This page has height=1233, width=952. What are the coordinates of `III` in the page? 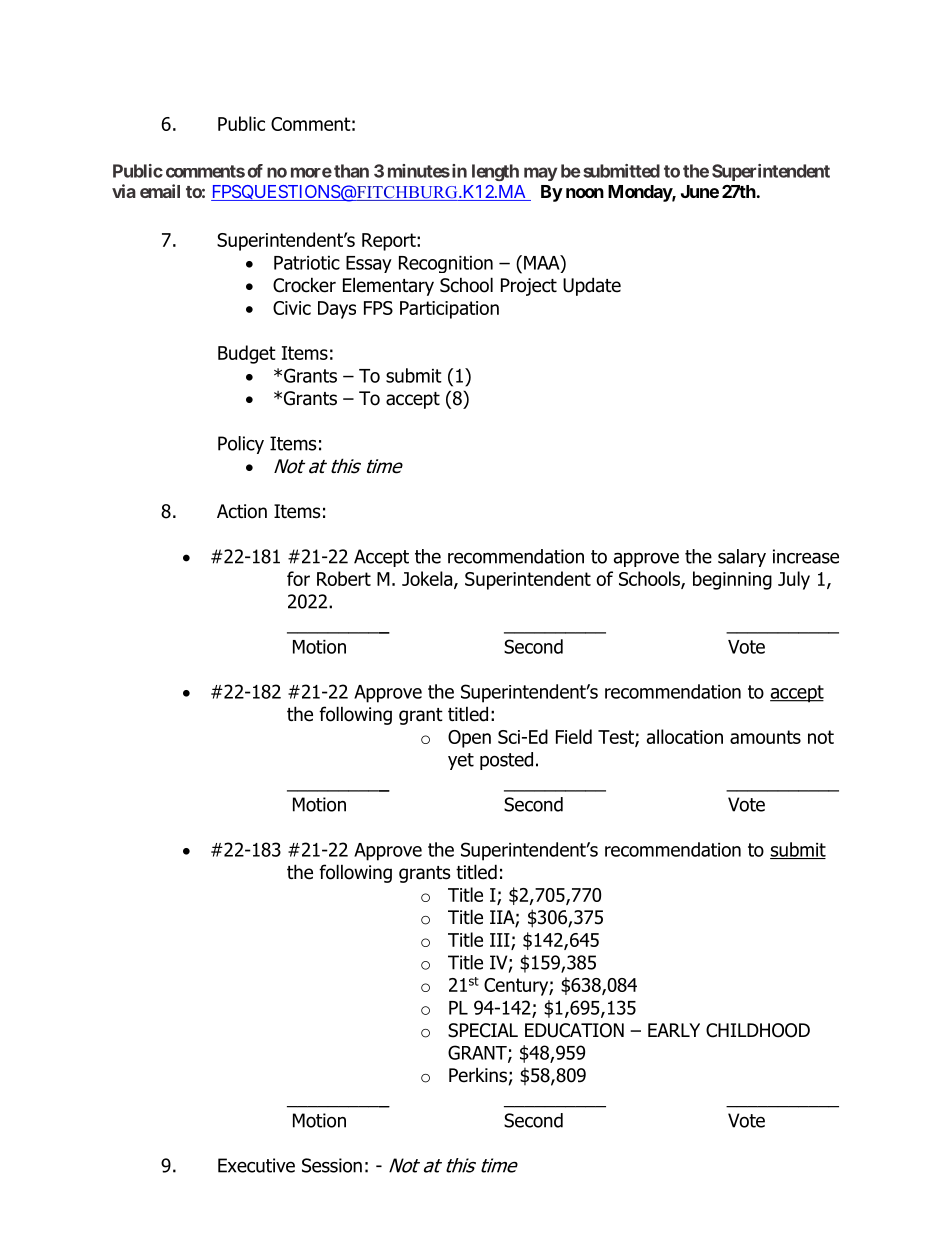 It's located at (501, 941).
